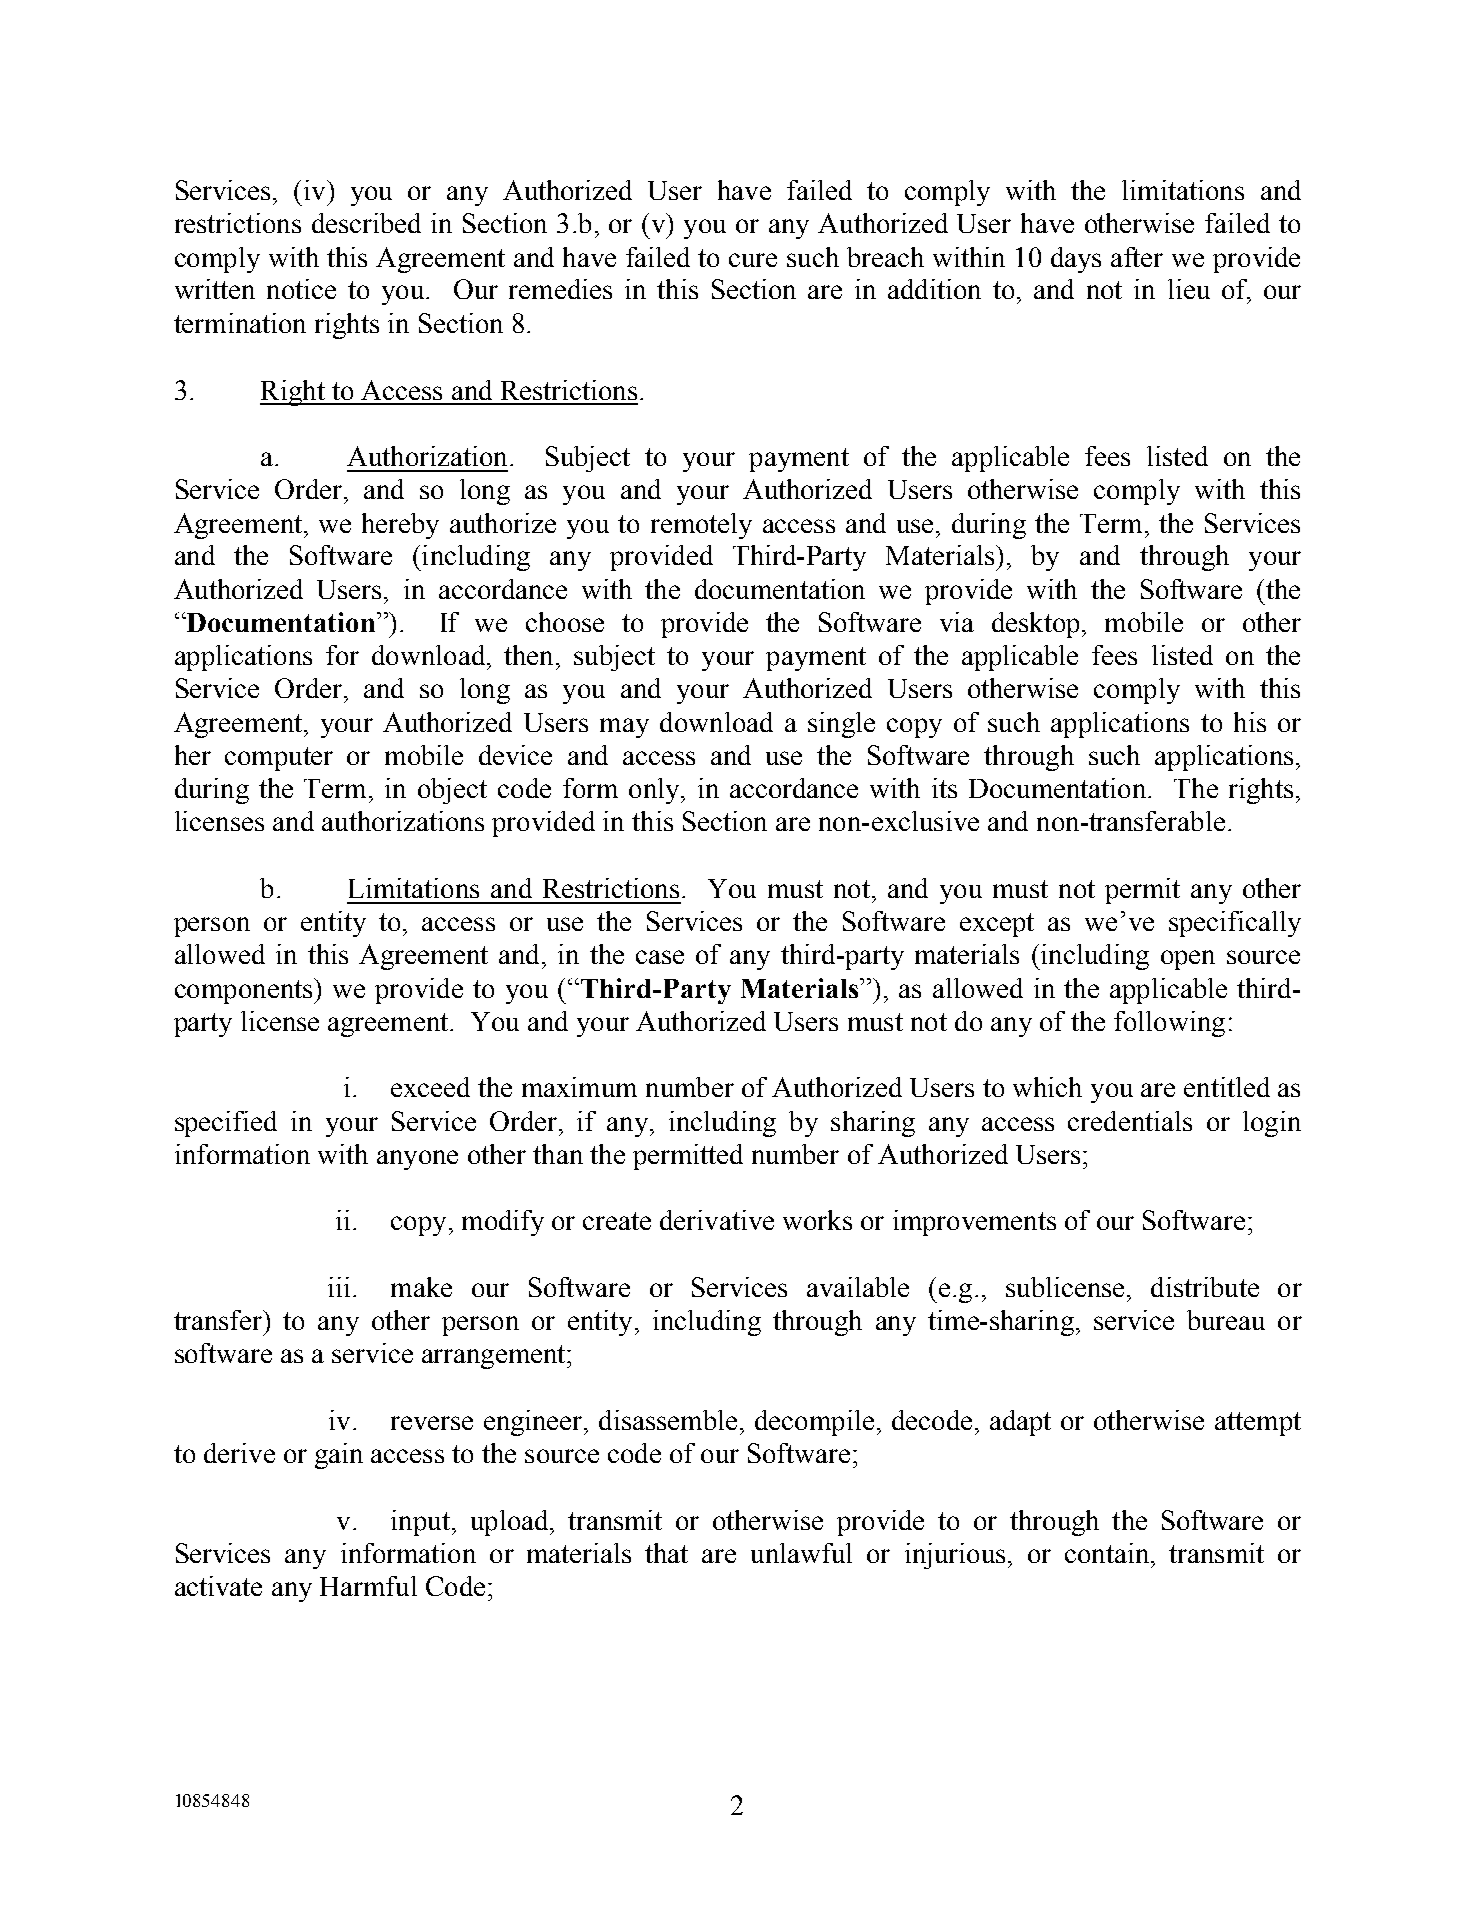 The height and width of the screenshot is (1908, 1475). I want to click on Harmful, so click(368, 1586).
